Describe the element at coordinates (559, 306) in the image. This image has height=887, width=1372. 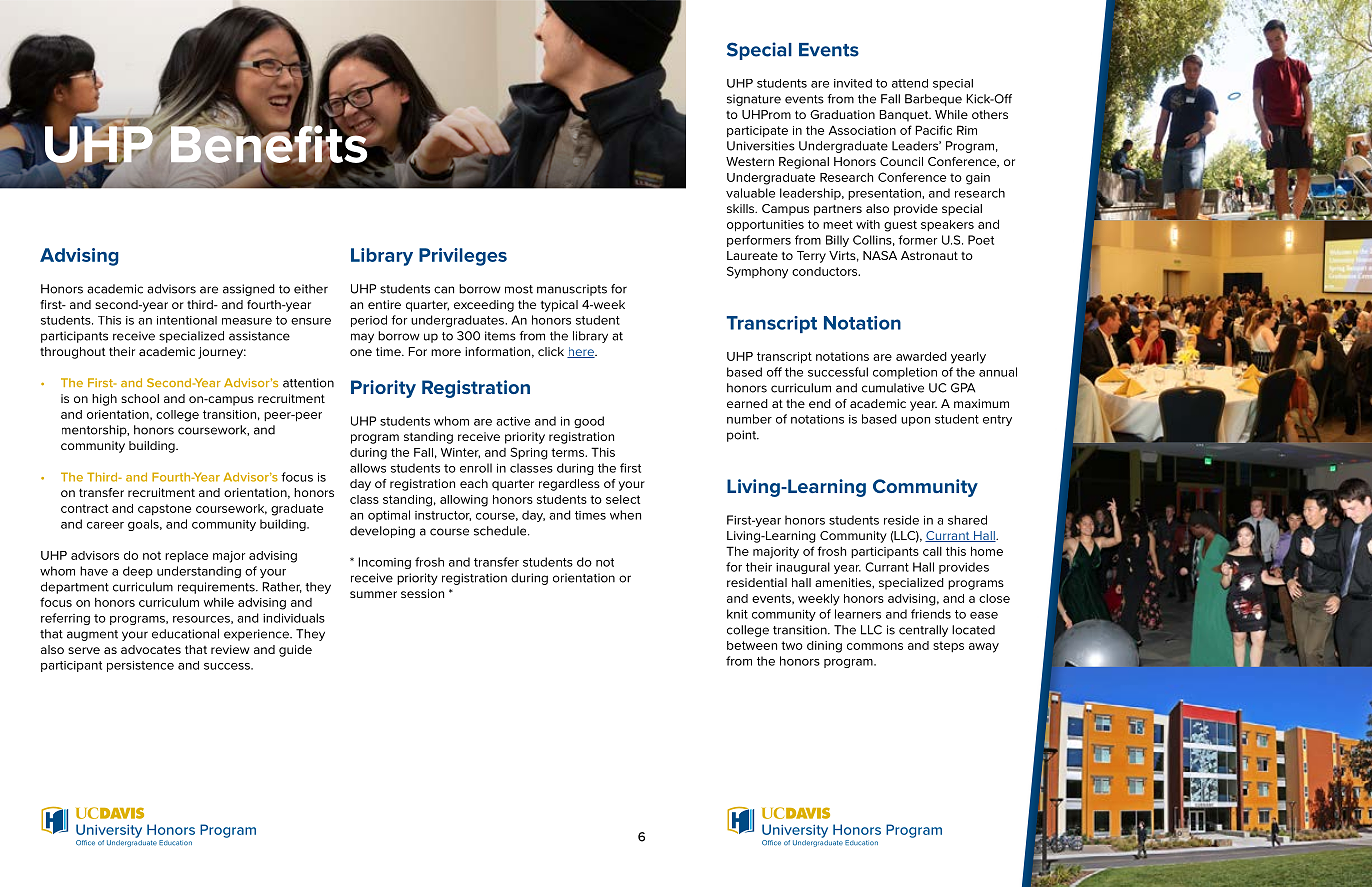
I see `typical` at that location.
